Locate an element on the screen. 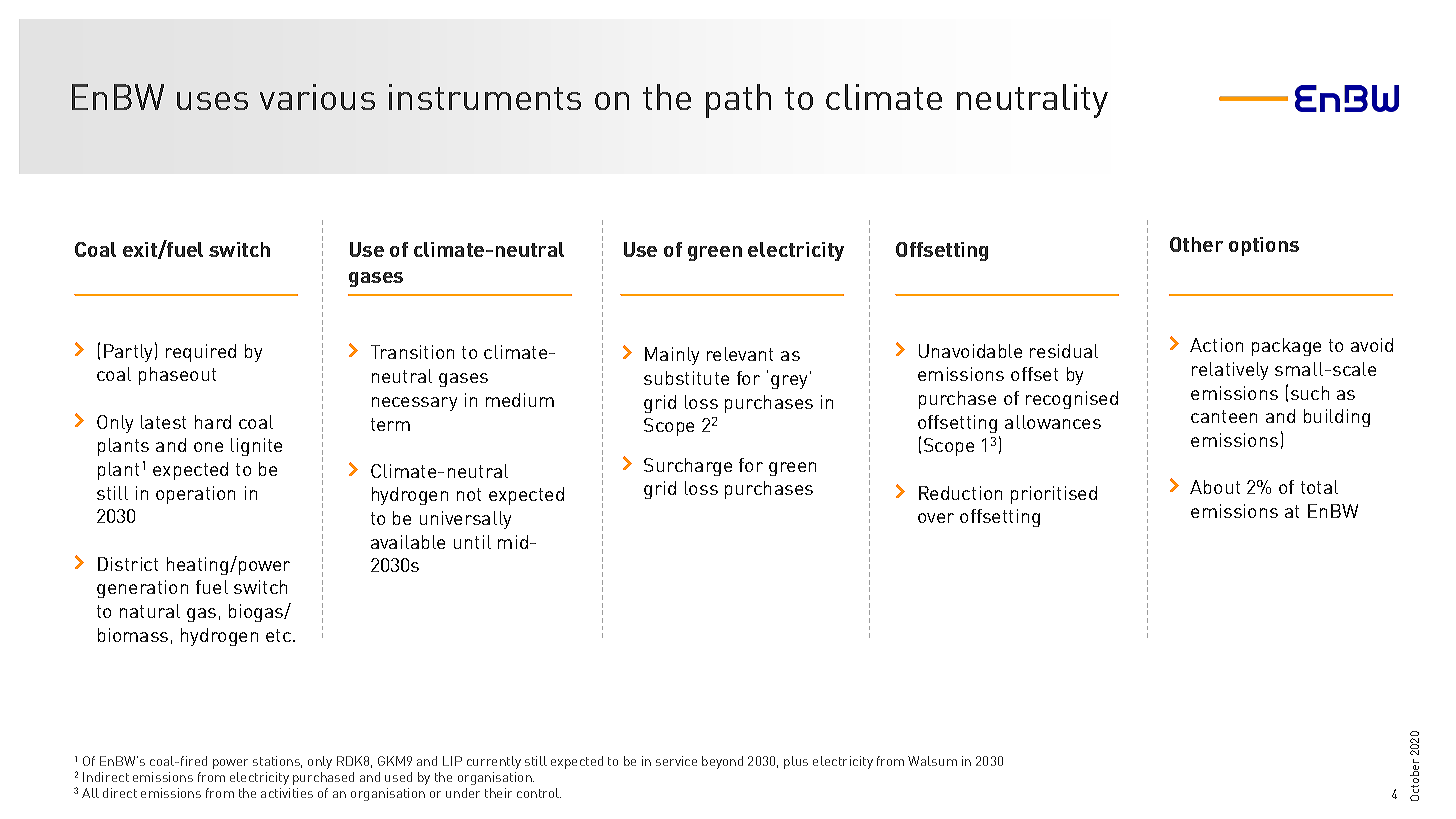 This screenshot has width=1456, height=819. path is located at coordinates (738, 101).
